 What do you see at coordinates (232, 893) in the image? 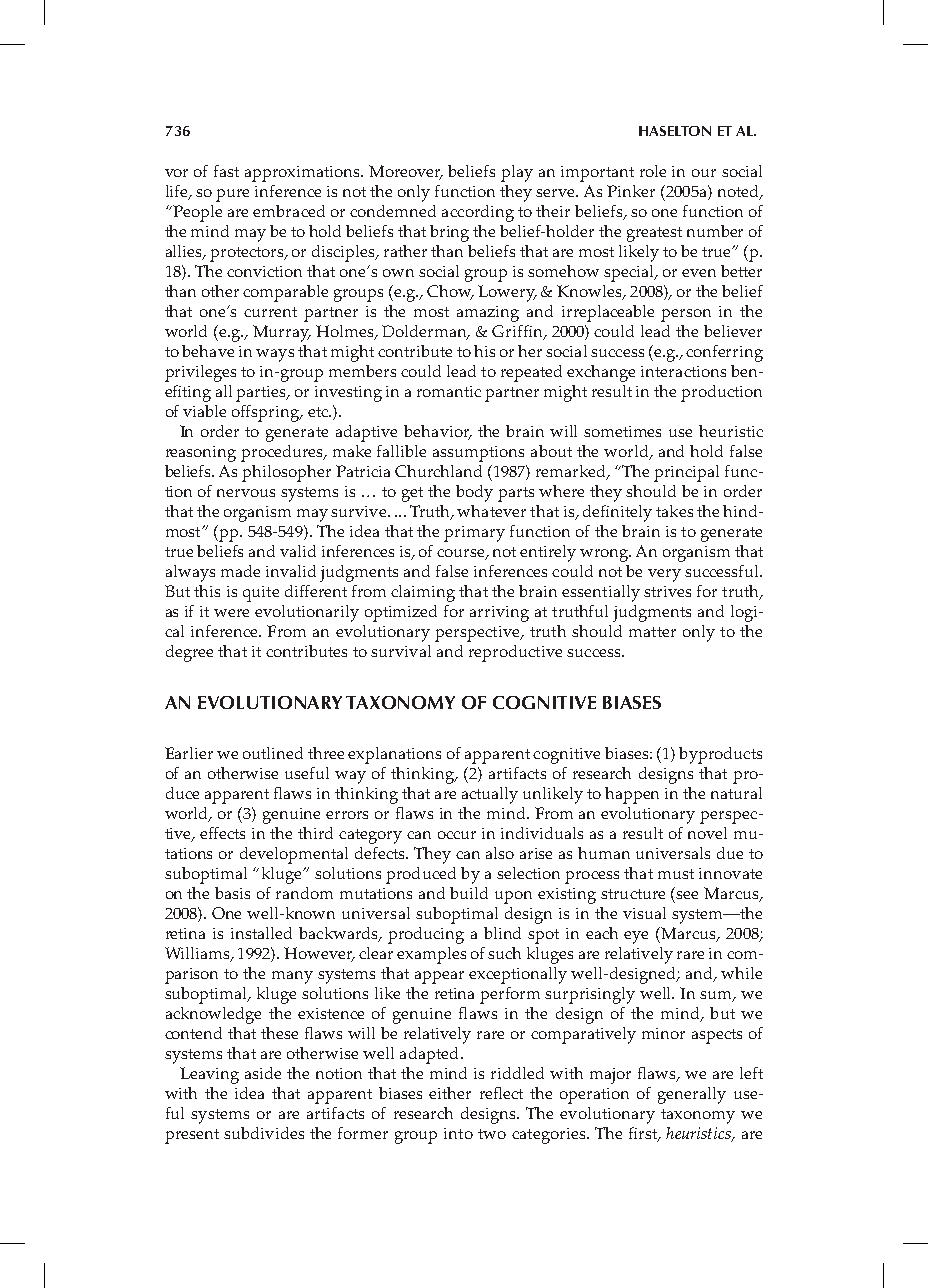
I see `basis` at bounding box center [232, 893].
